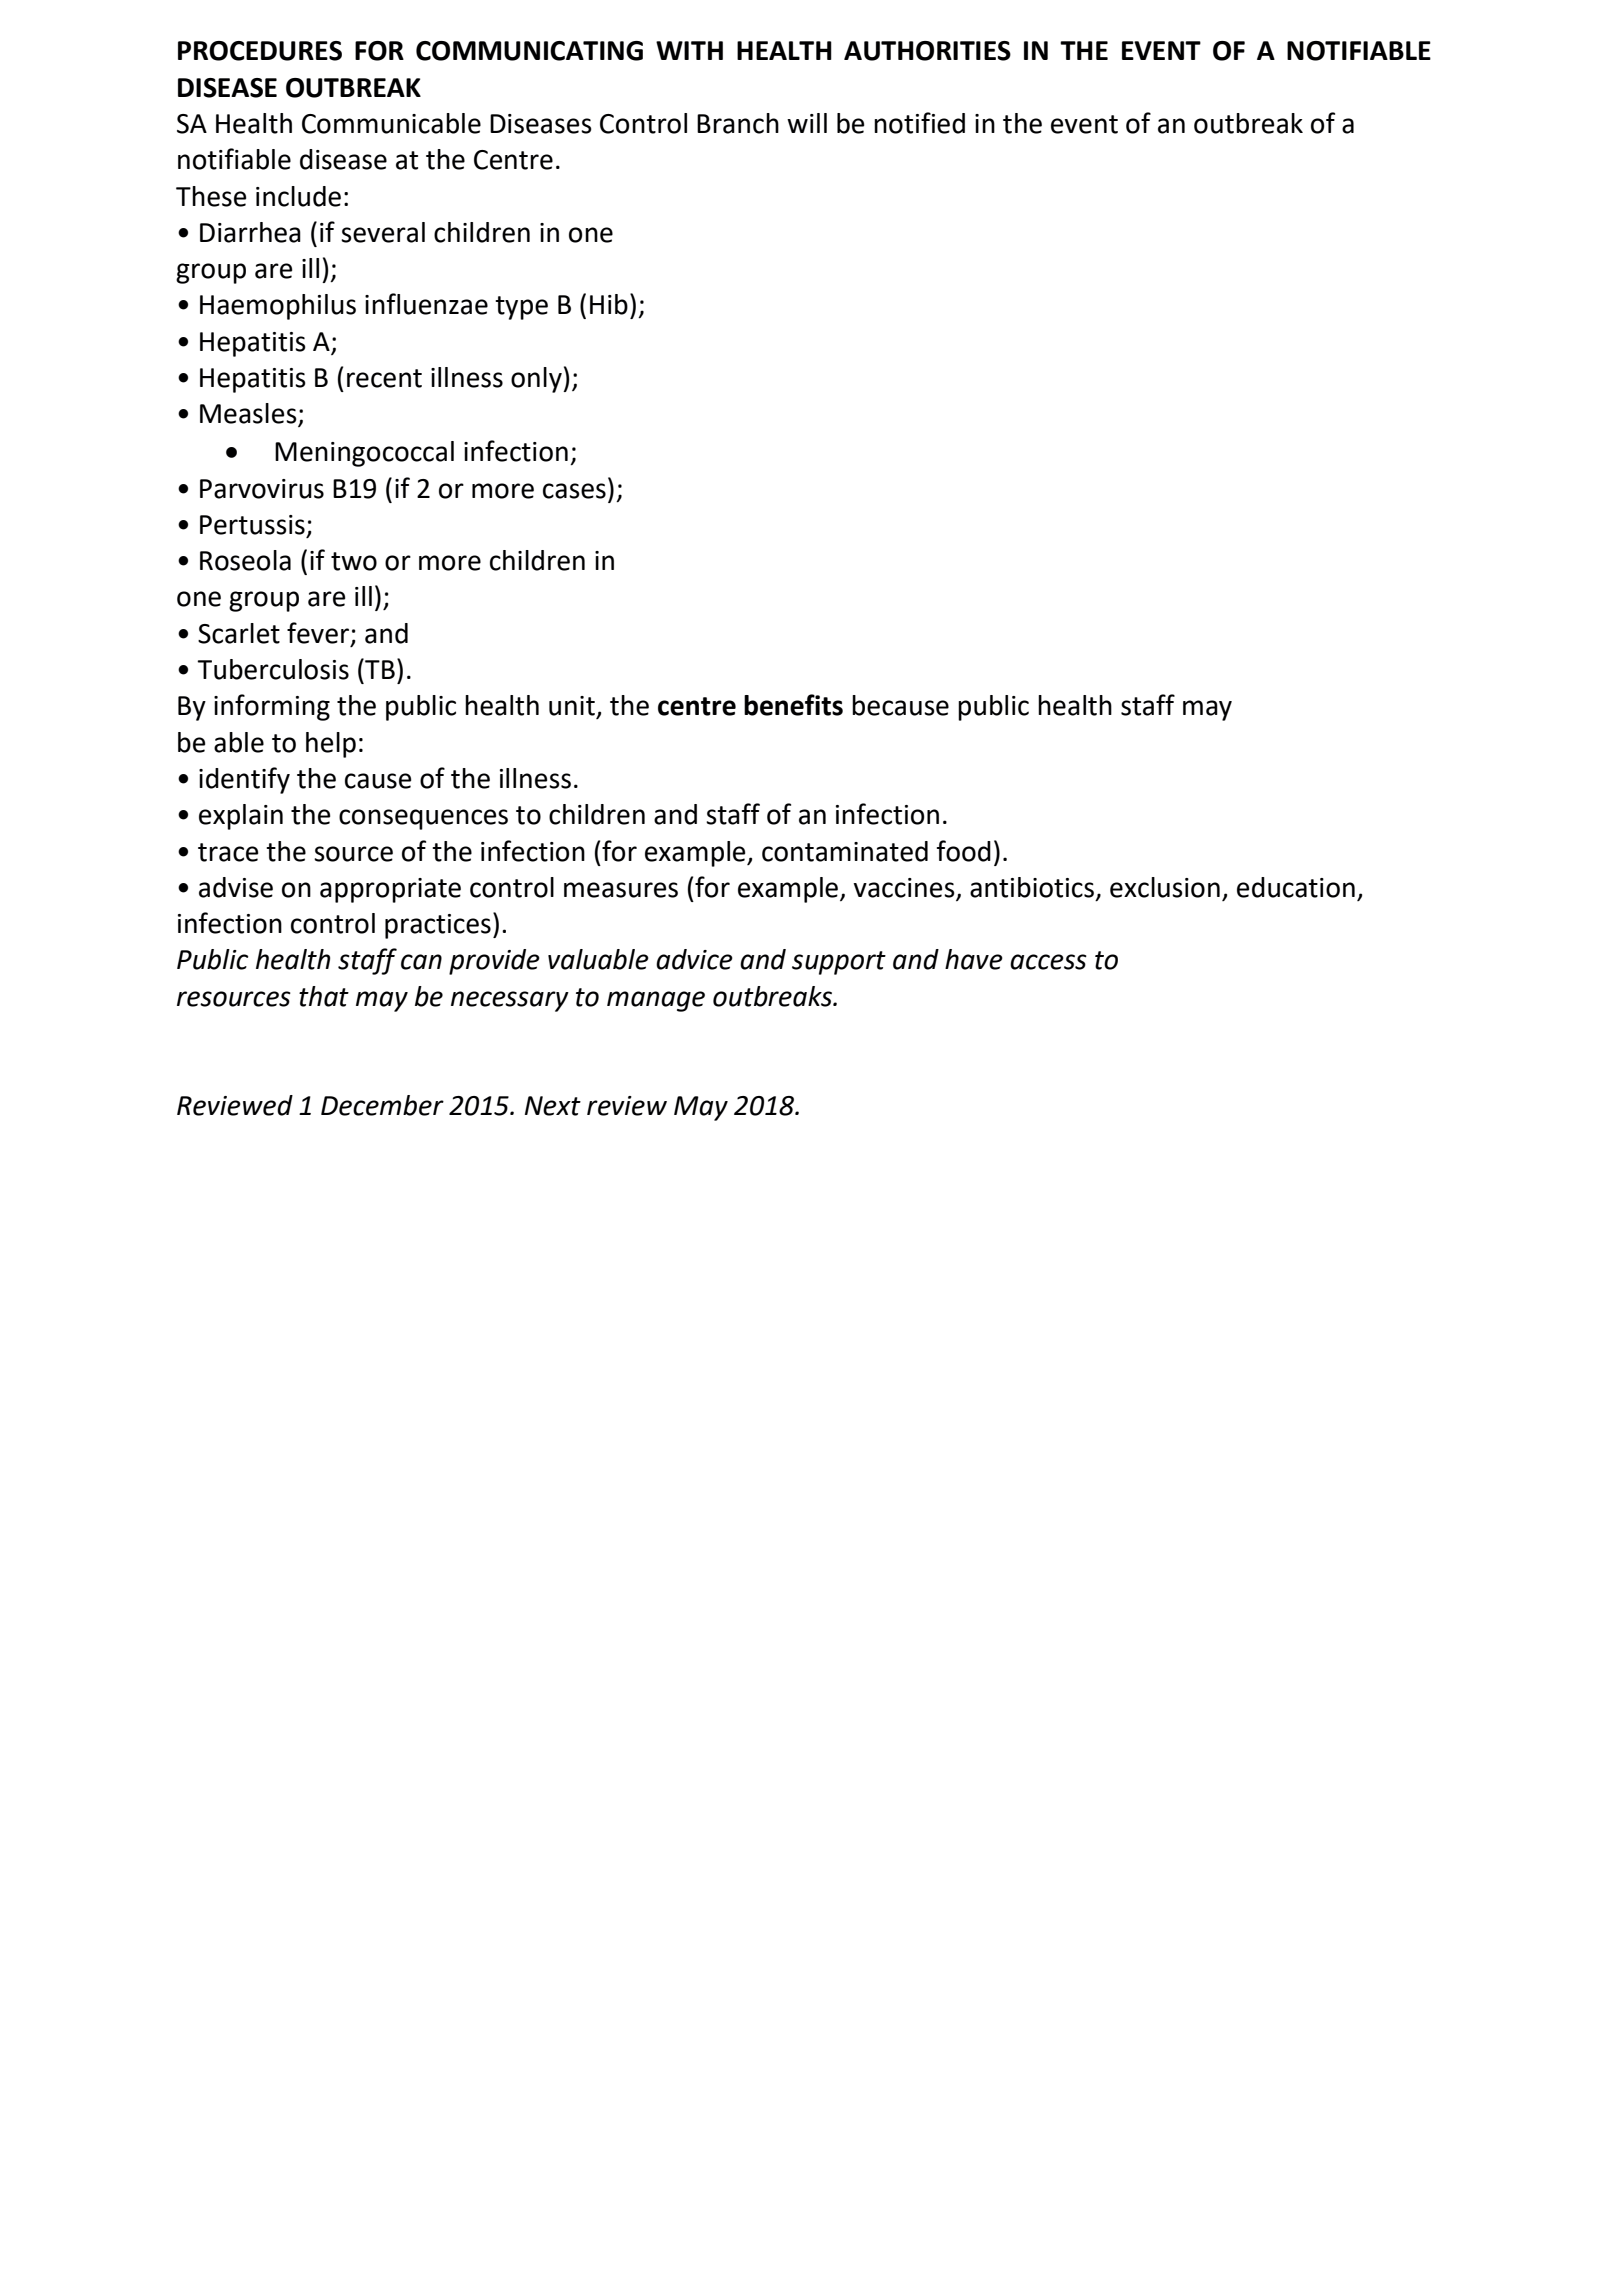 Image resolution: width=1609 pixels, height=2276 pixels. Describe the element at coordinates (331, 745) in the image. I see `help` at that location.
